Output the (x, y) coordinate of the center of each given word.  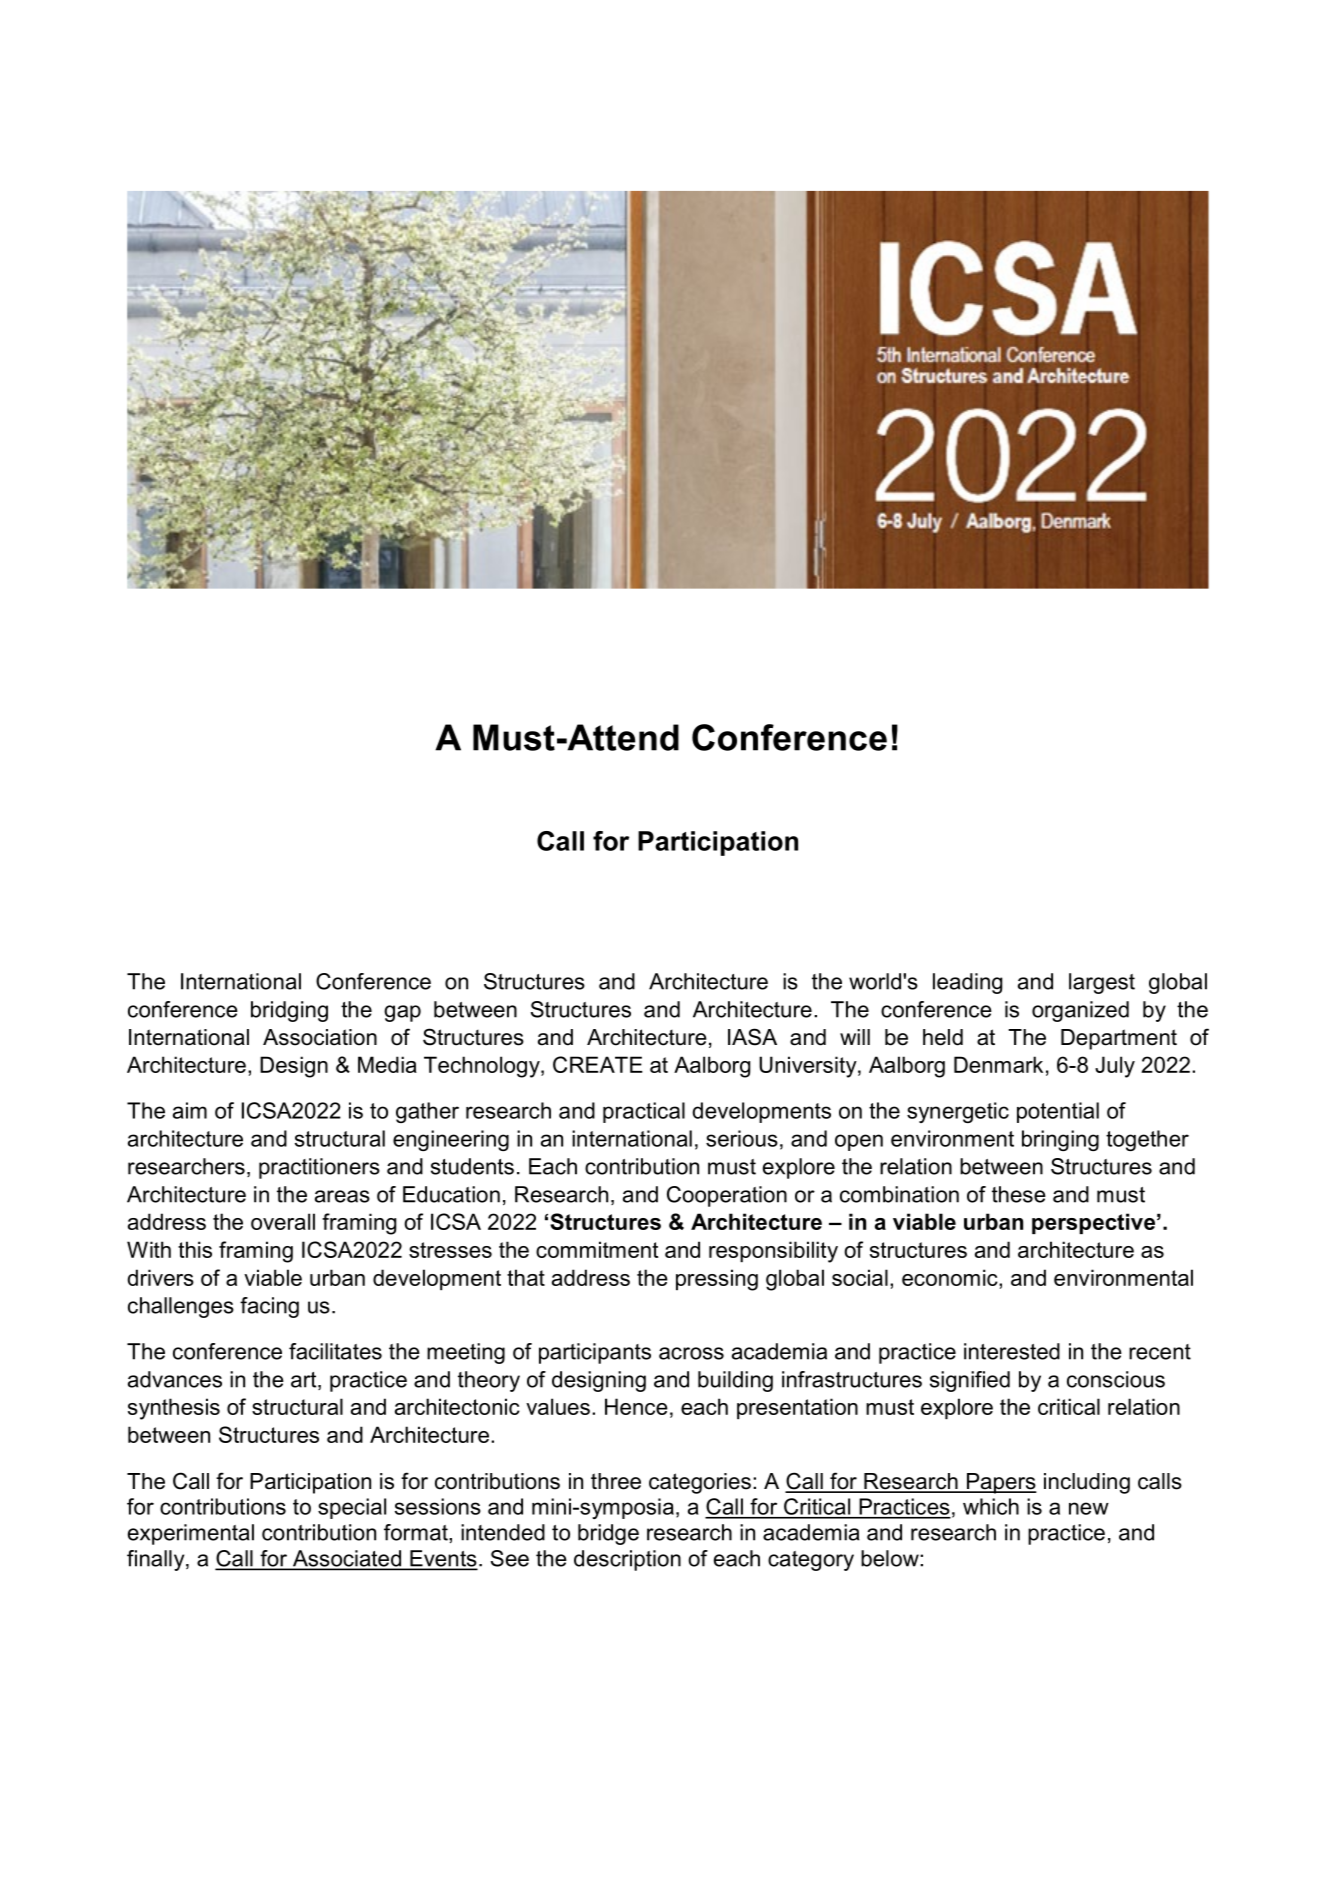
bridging (289, 1011)
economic (951, 1277)
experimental (191, 1534)
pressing (717, 1280)
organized (1080, 1011)
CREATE (598, 1064)
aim (190, 1110)
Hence (636, 1406)
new (1089, 1508)
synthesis (174, 1409)
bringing (1060, 1140)
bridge (608, 1534)
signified (970, 1381)
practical (644, 1112)
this (195, 1249)
